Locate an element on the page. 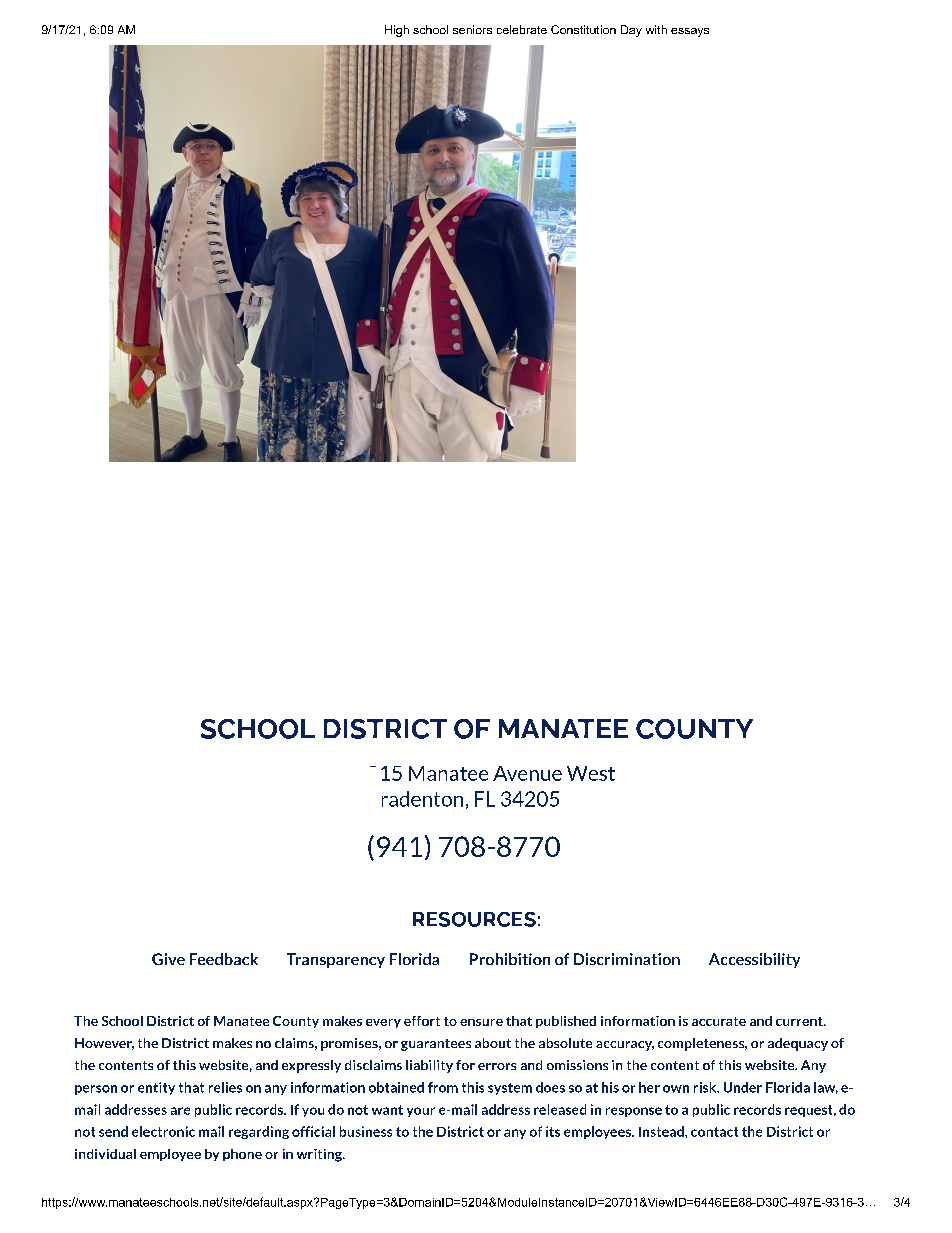 The width and height of the image is (952, 1233). electronic is located at coordinates (163, 1131).
